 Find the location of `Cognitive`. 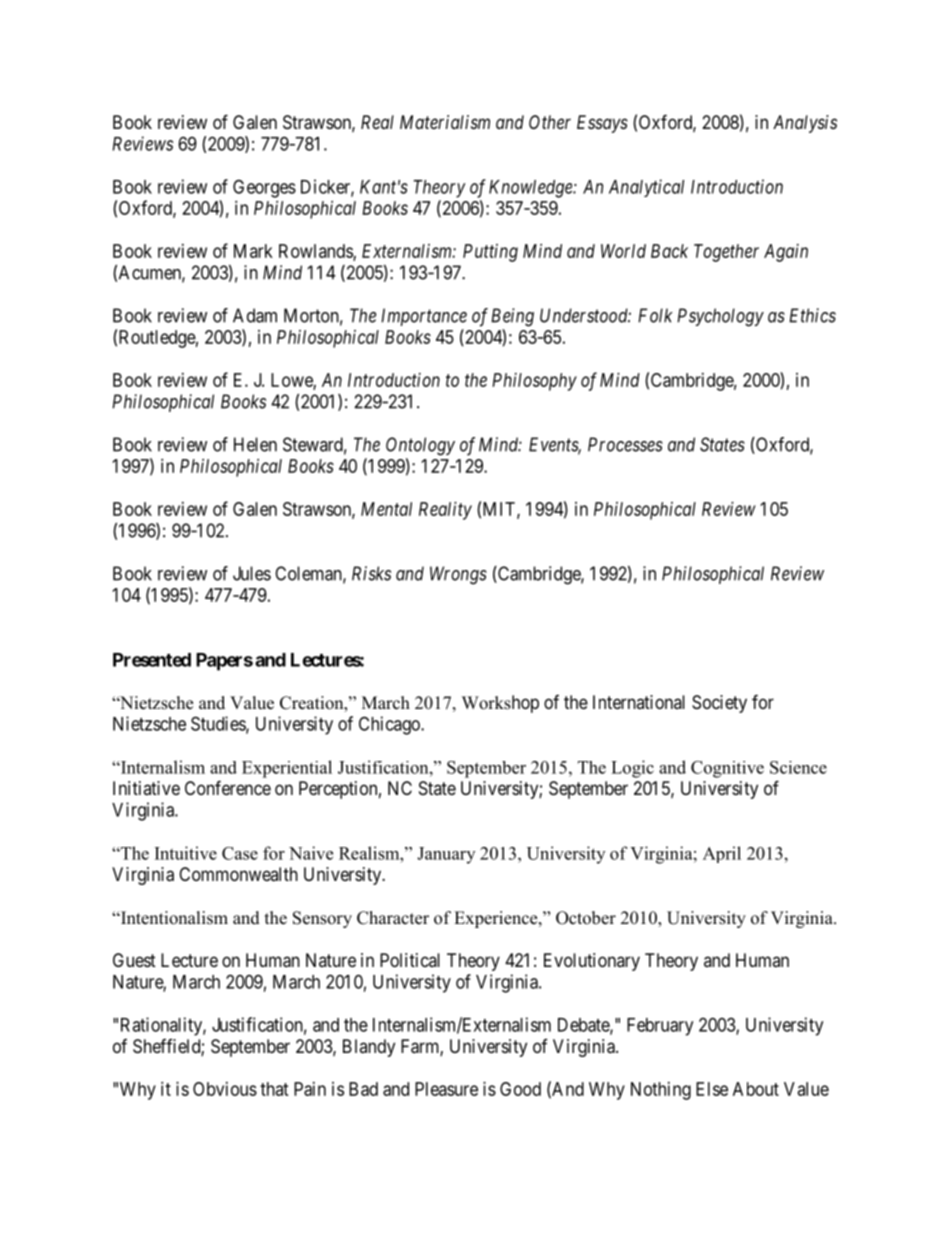

Cognitive is located at coordinates (727, 769).
